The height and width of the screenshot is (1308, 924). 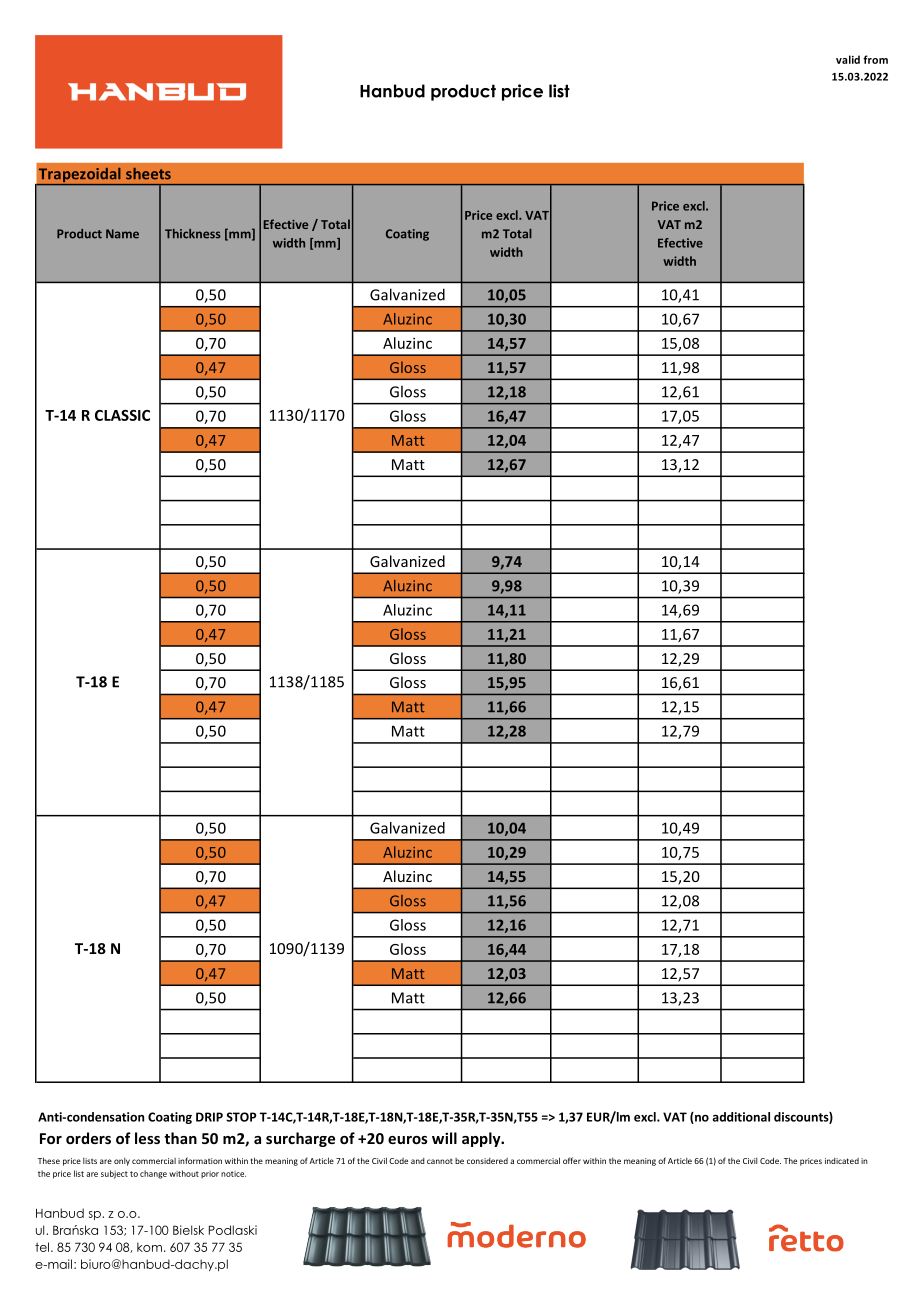 I want to click on DRIP, so click(x=209, y=1117).
